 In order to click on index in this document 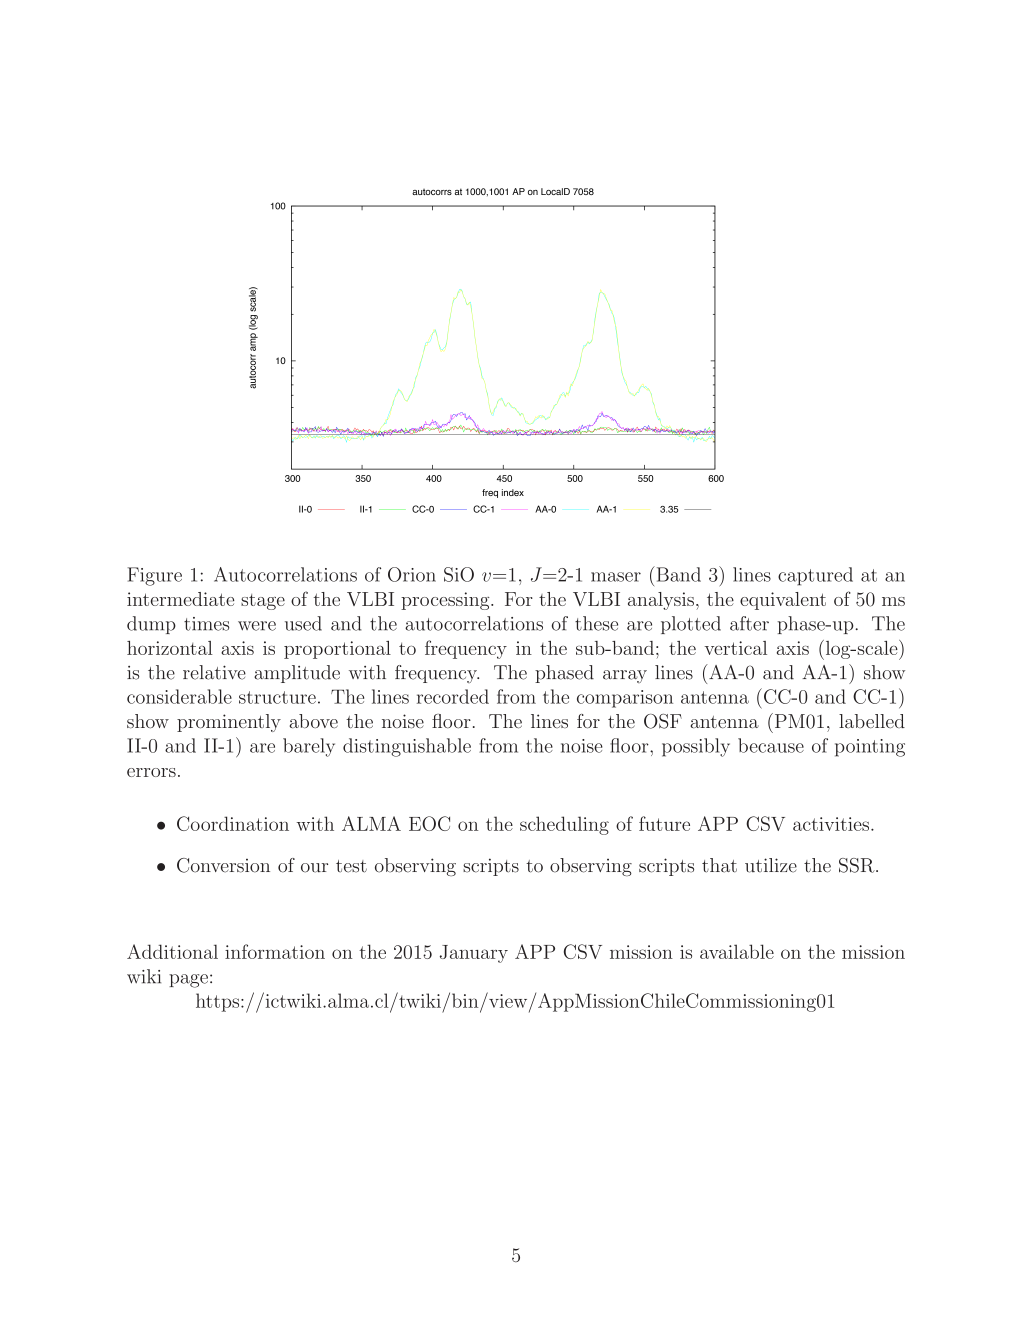, I will do `click(513, 492)`.
